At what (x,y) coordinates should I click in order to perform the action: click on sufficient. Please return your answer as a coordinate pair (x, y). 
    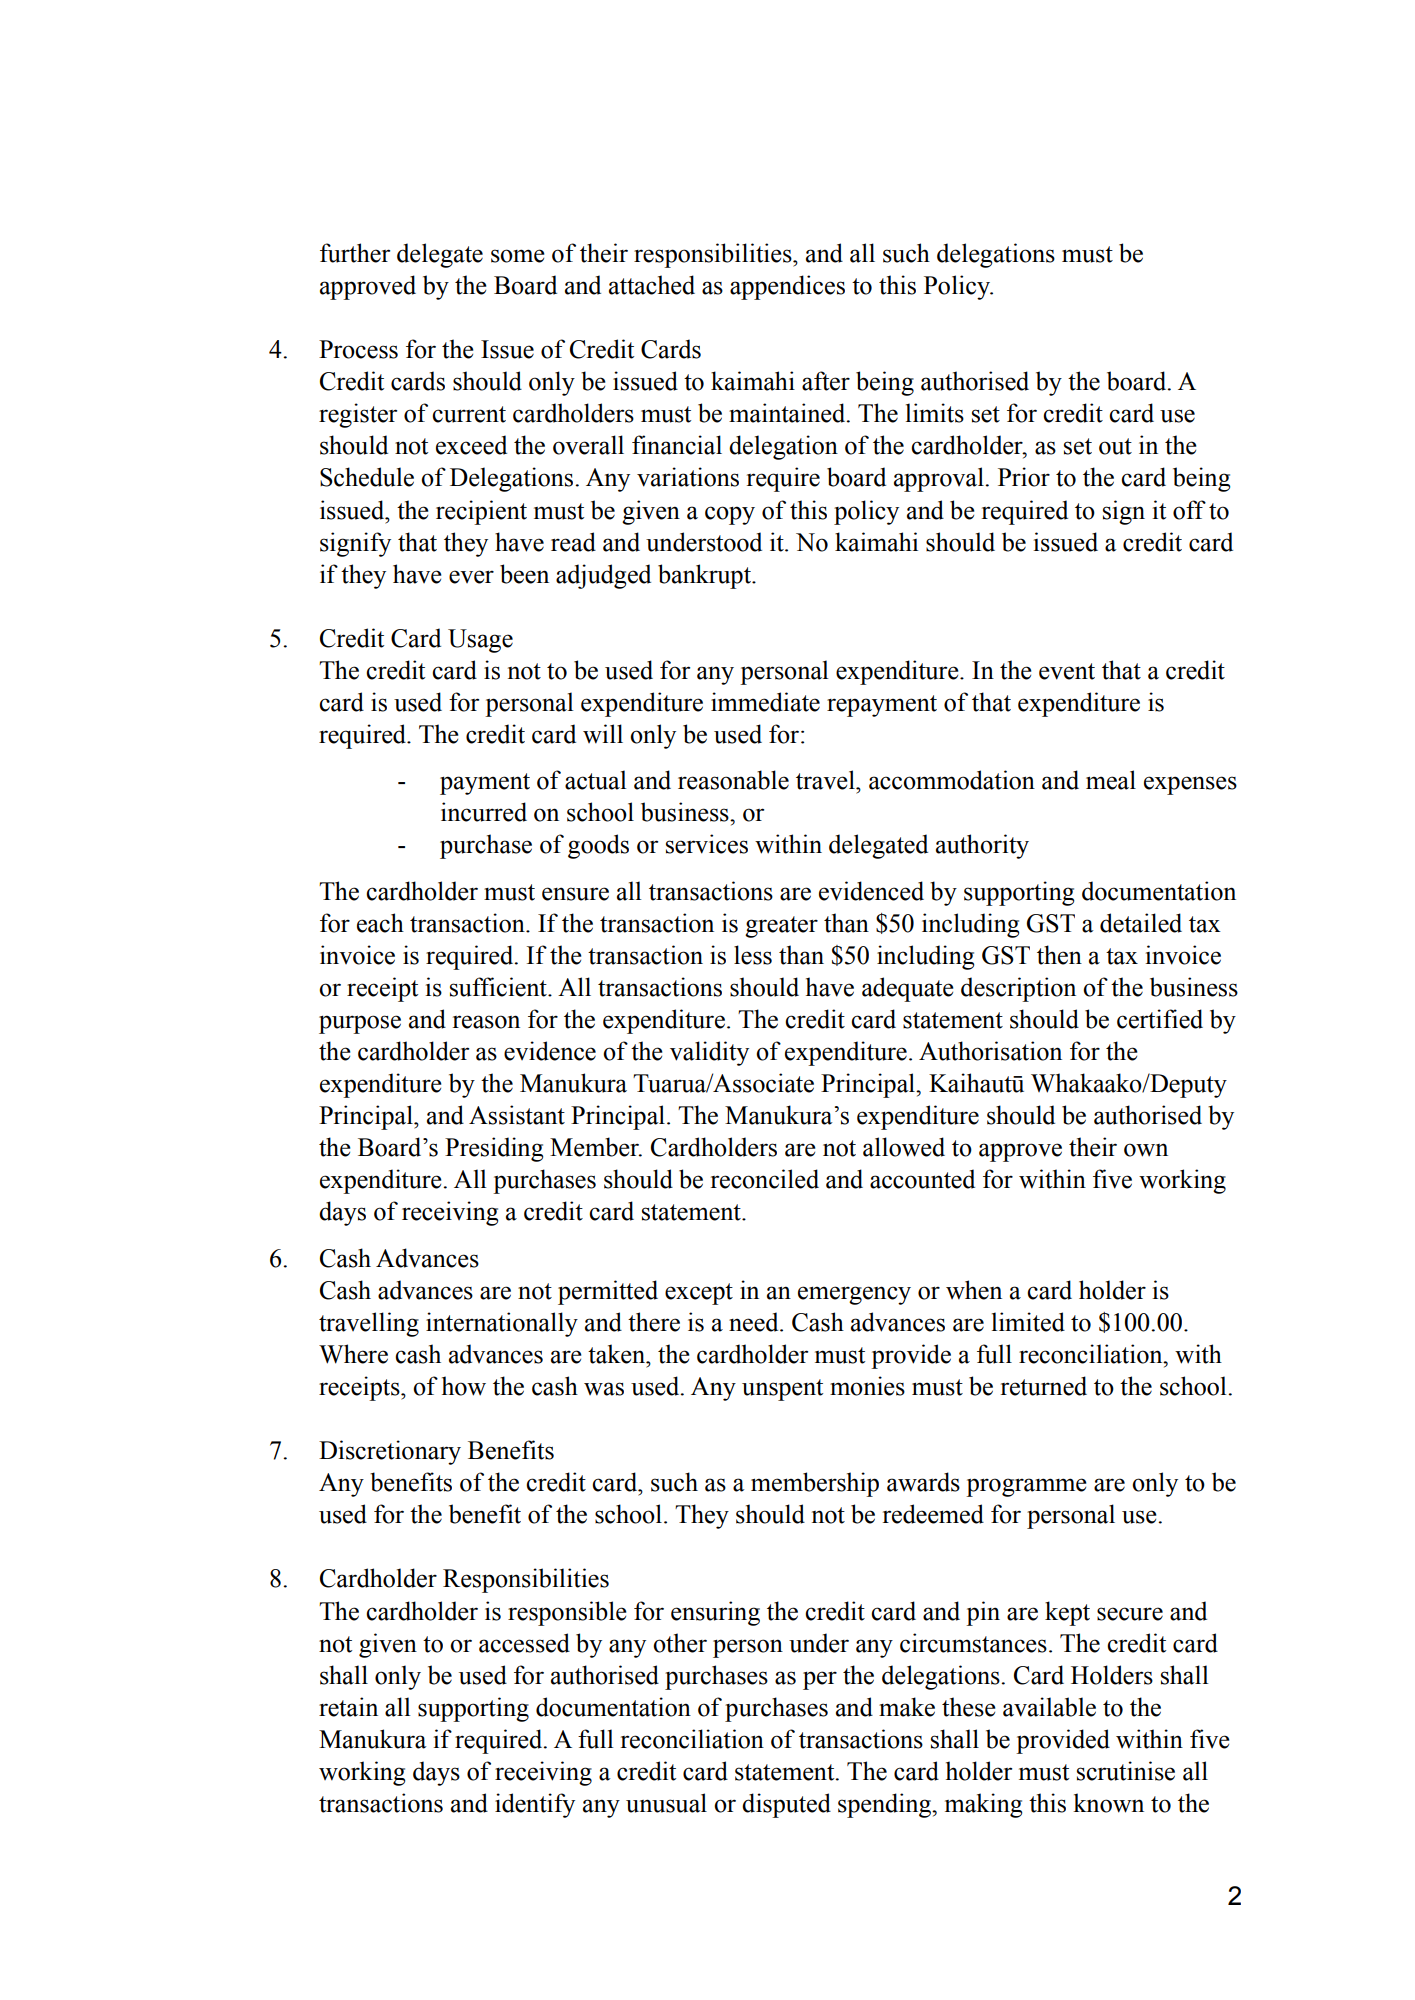
    Looking at the image, I should click on (499, 987).
